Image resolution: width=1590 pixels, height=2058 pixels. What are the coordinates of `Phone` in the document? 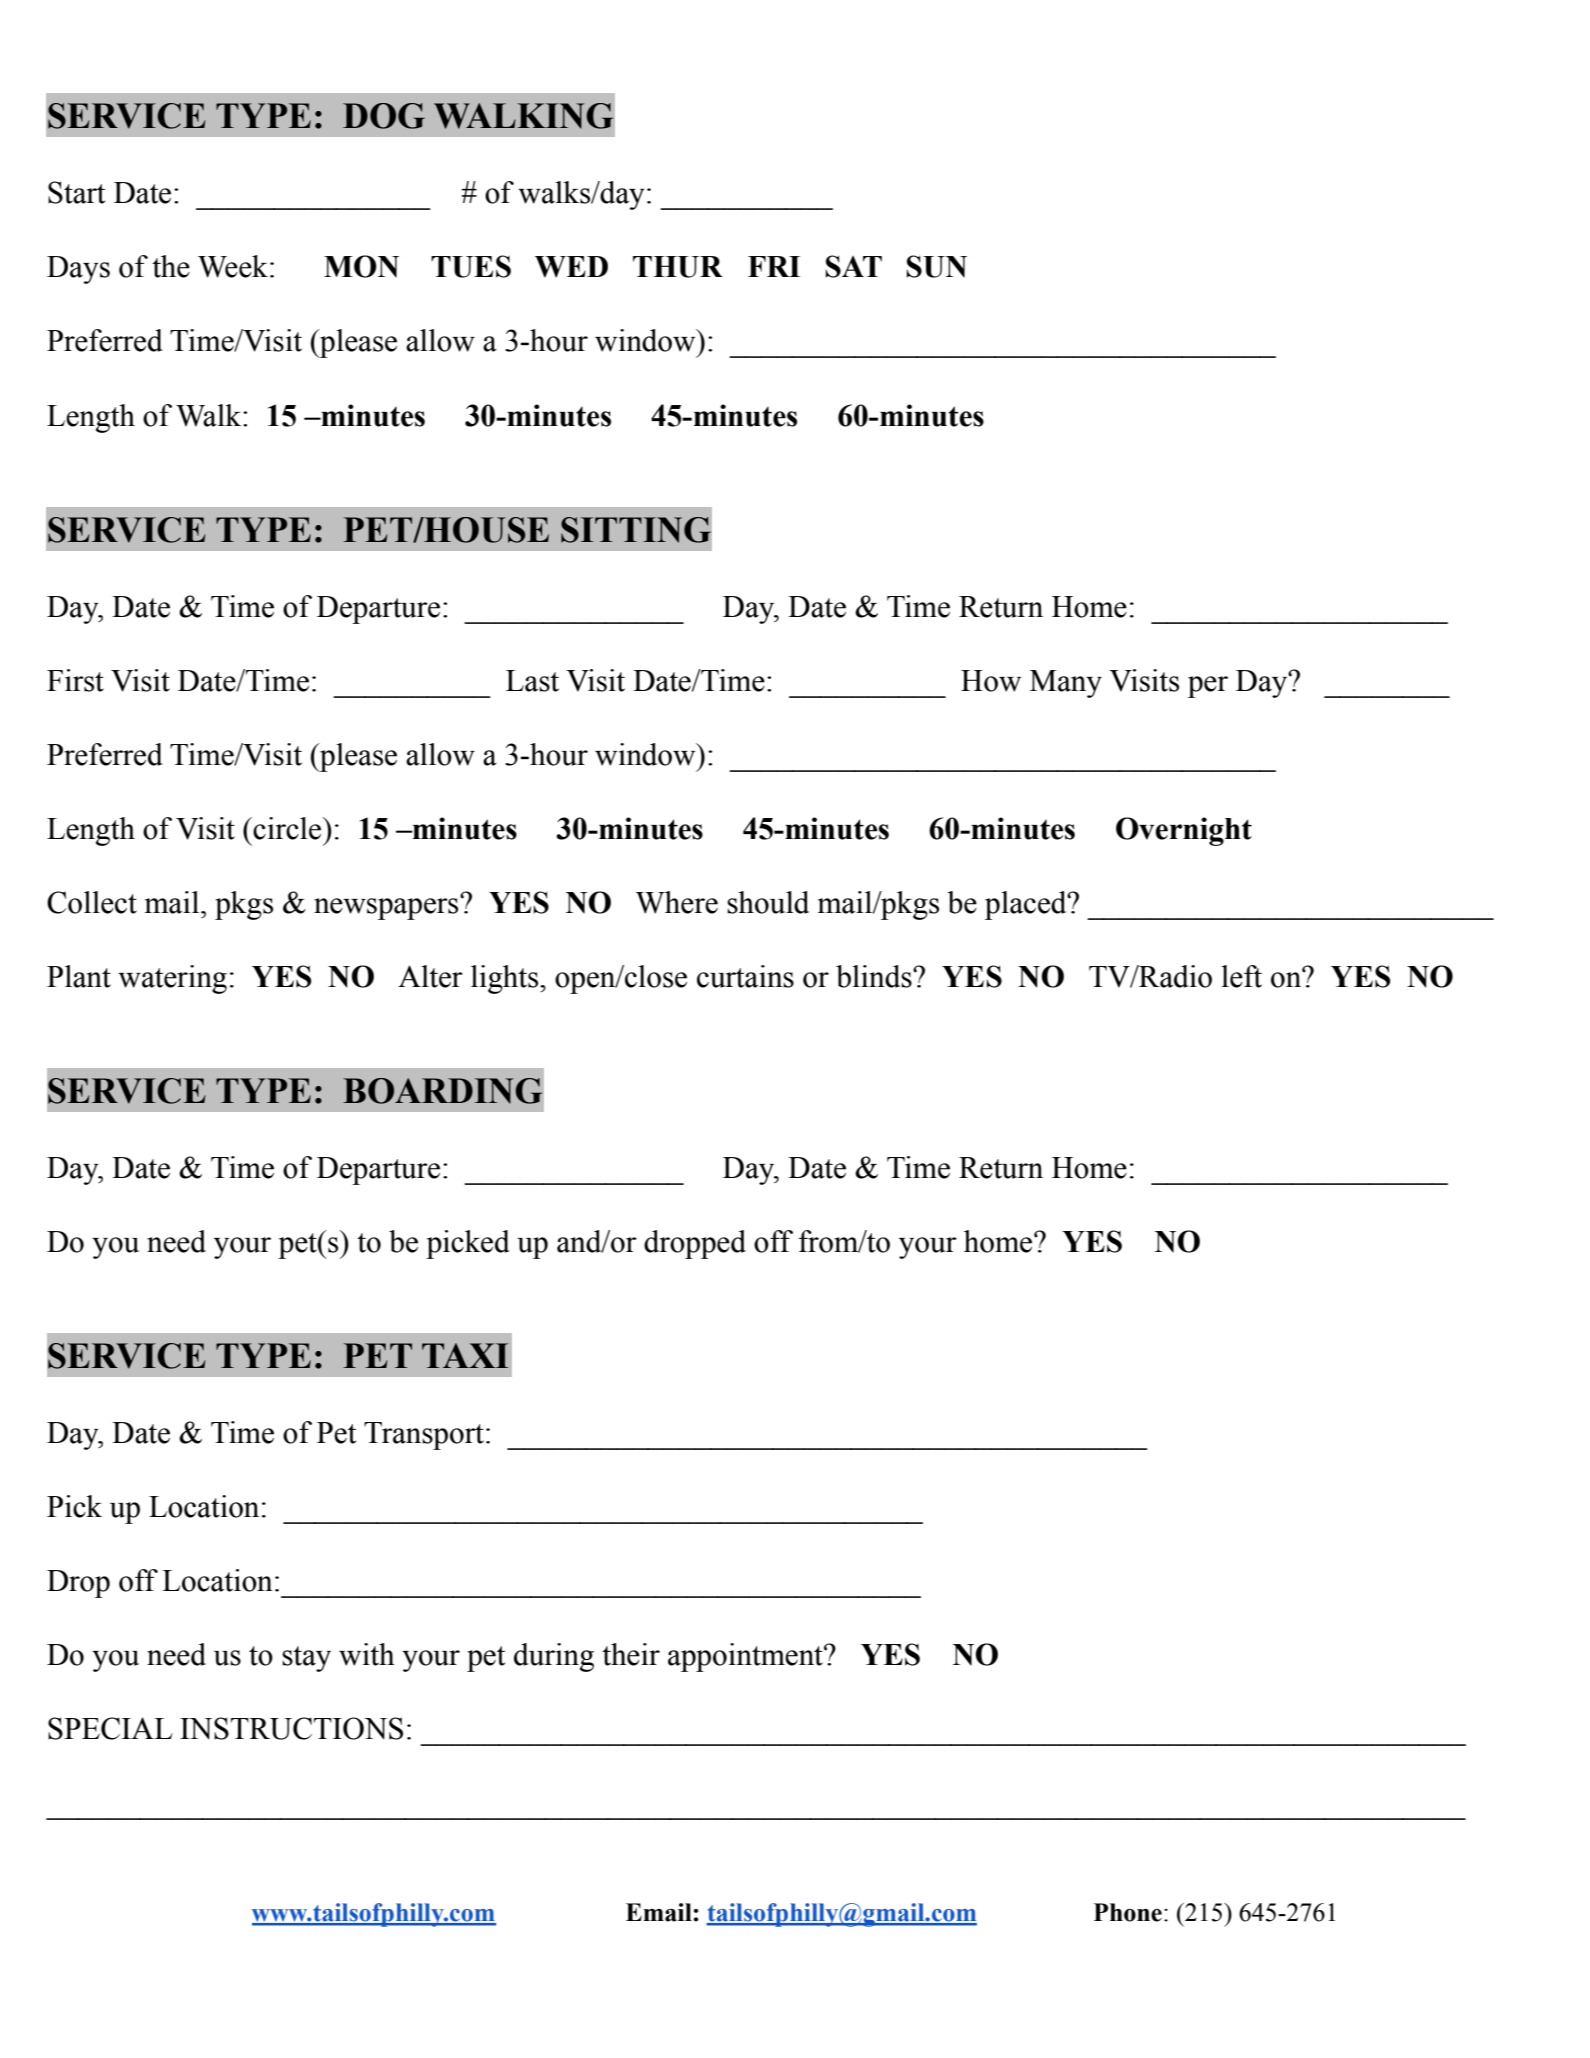 It's located at (1128, 1912).
